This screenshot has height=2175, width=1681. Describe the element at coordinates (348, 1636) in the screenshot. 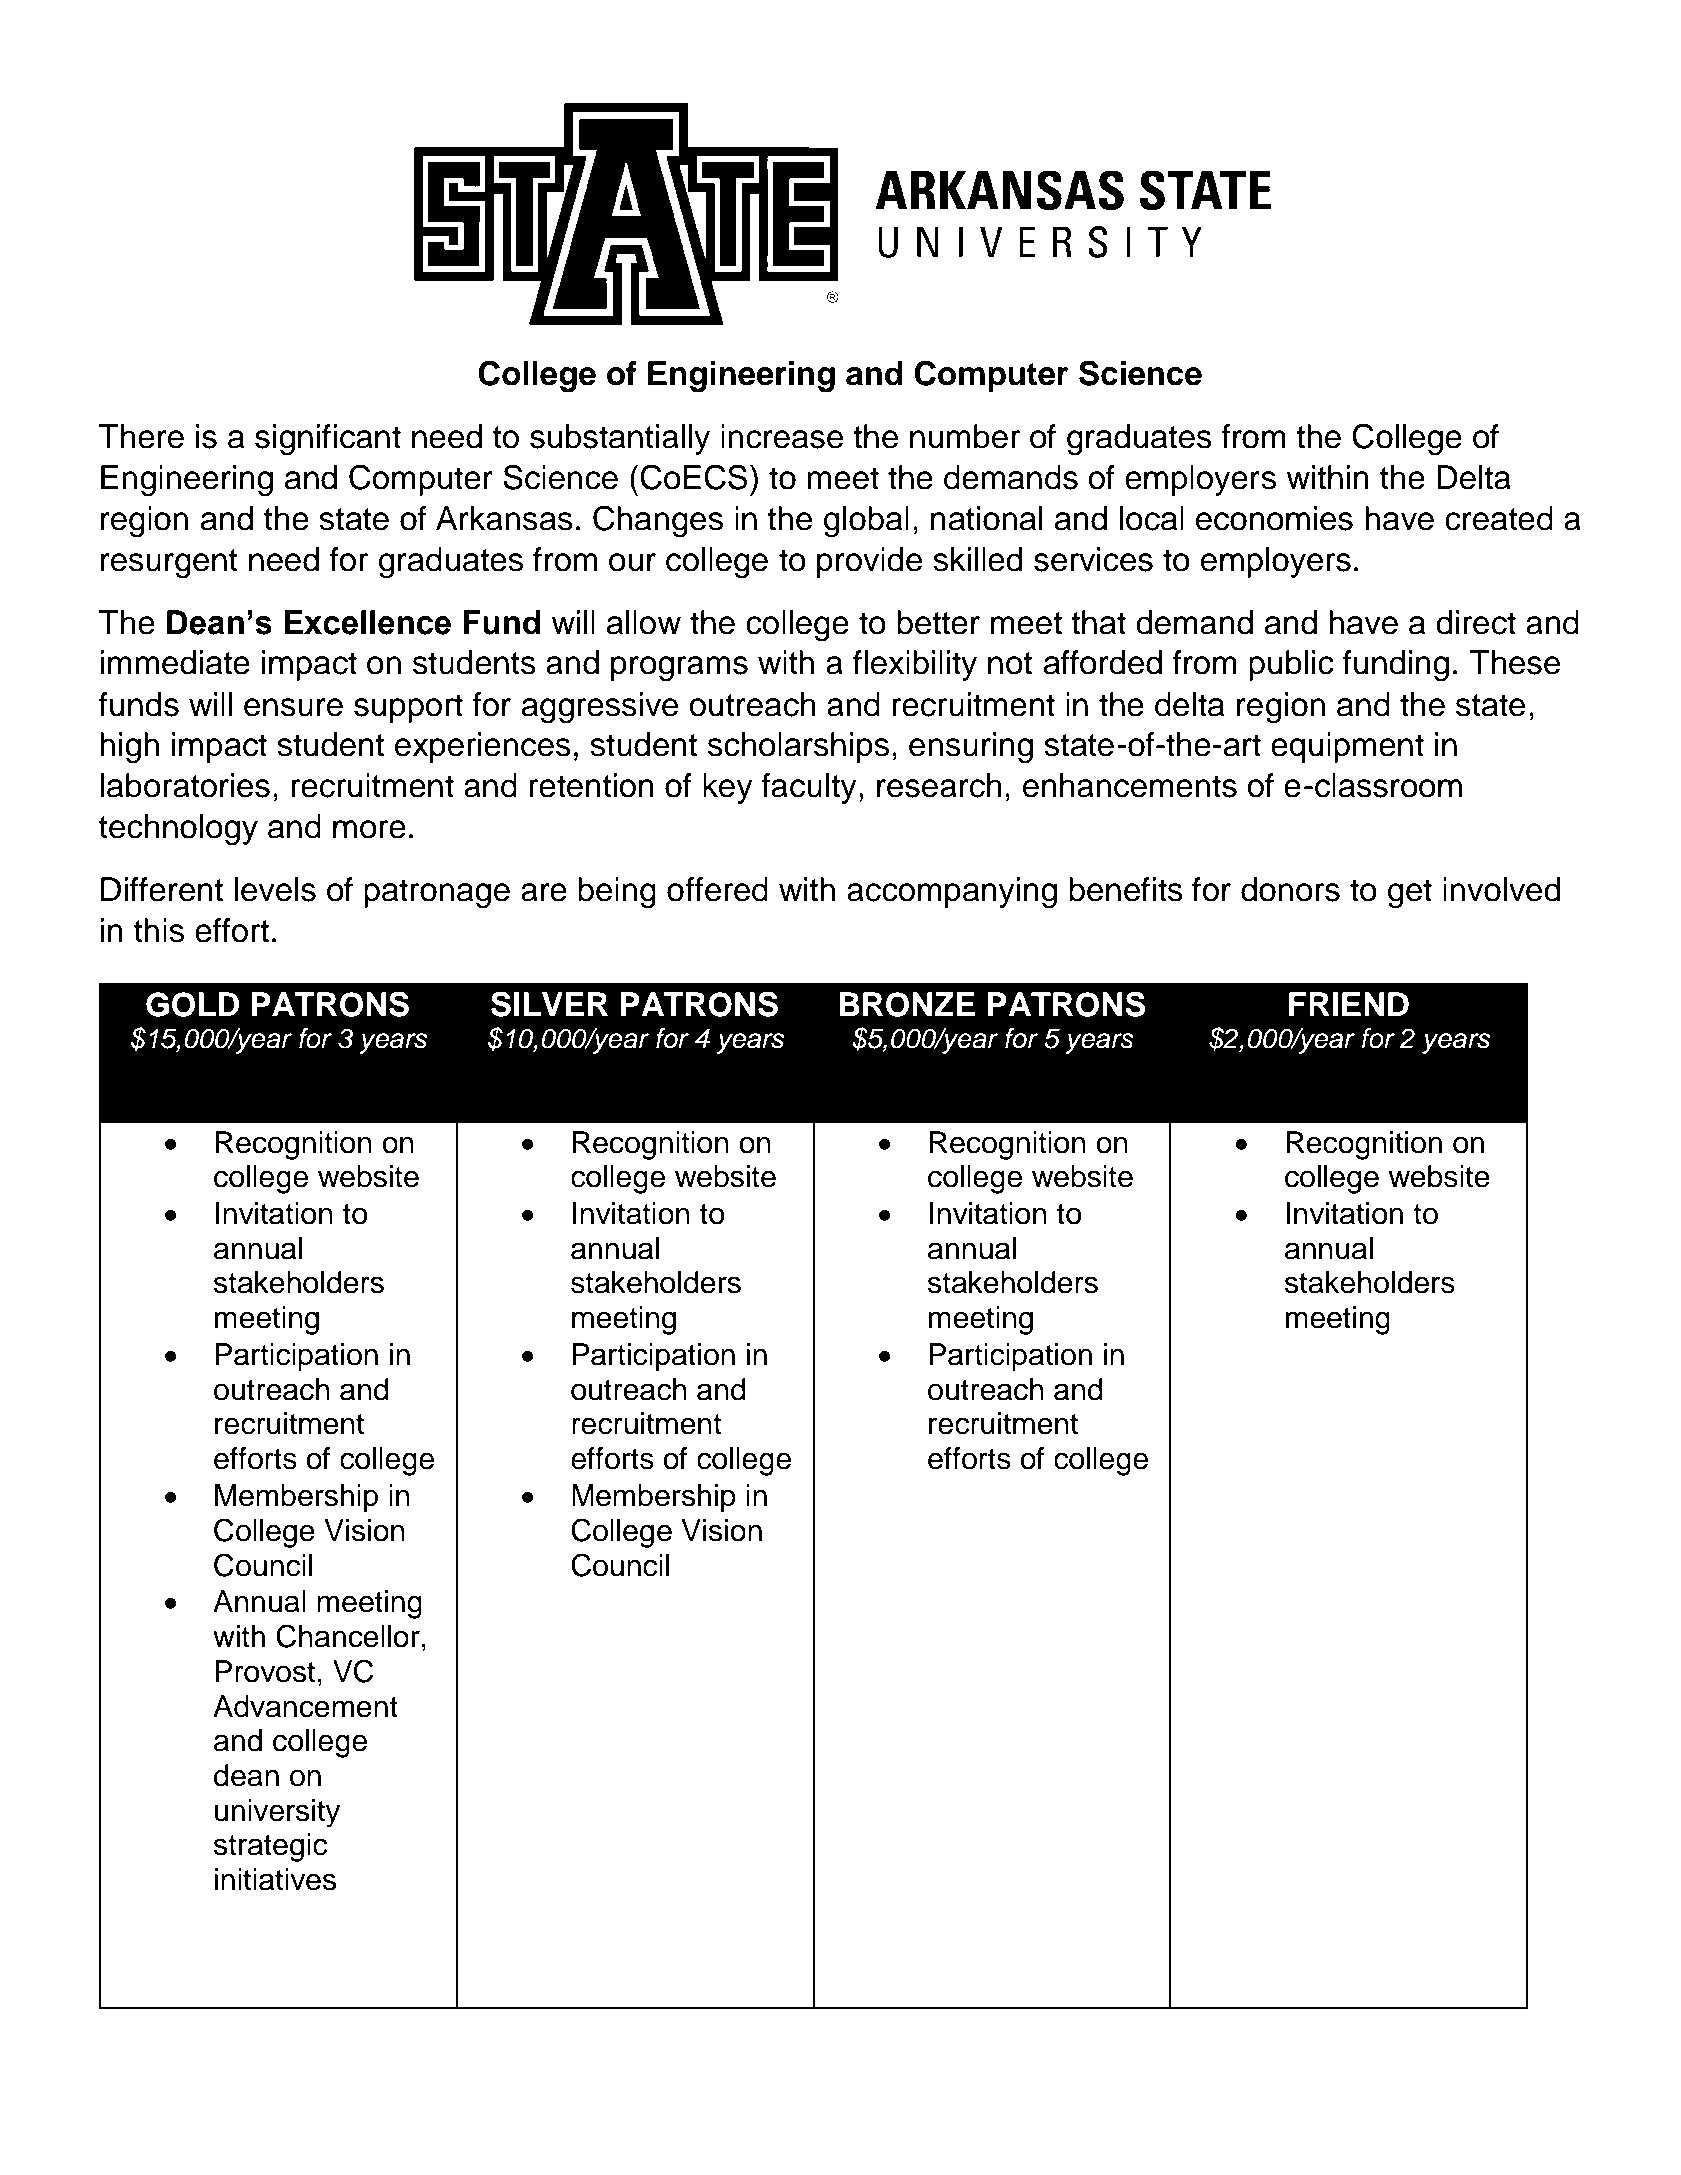

I see `Chancellor` at that location.
